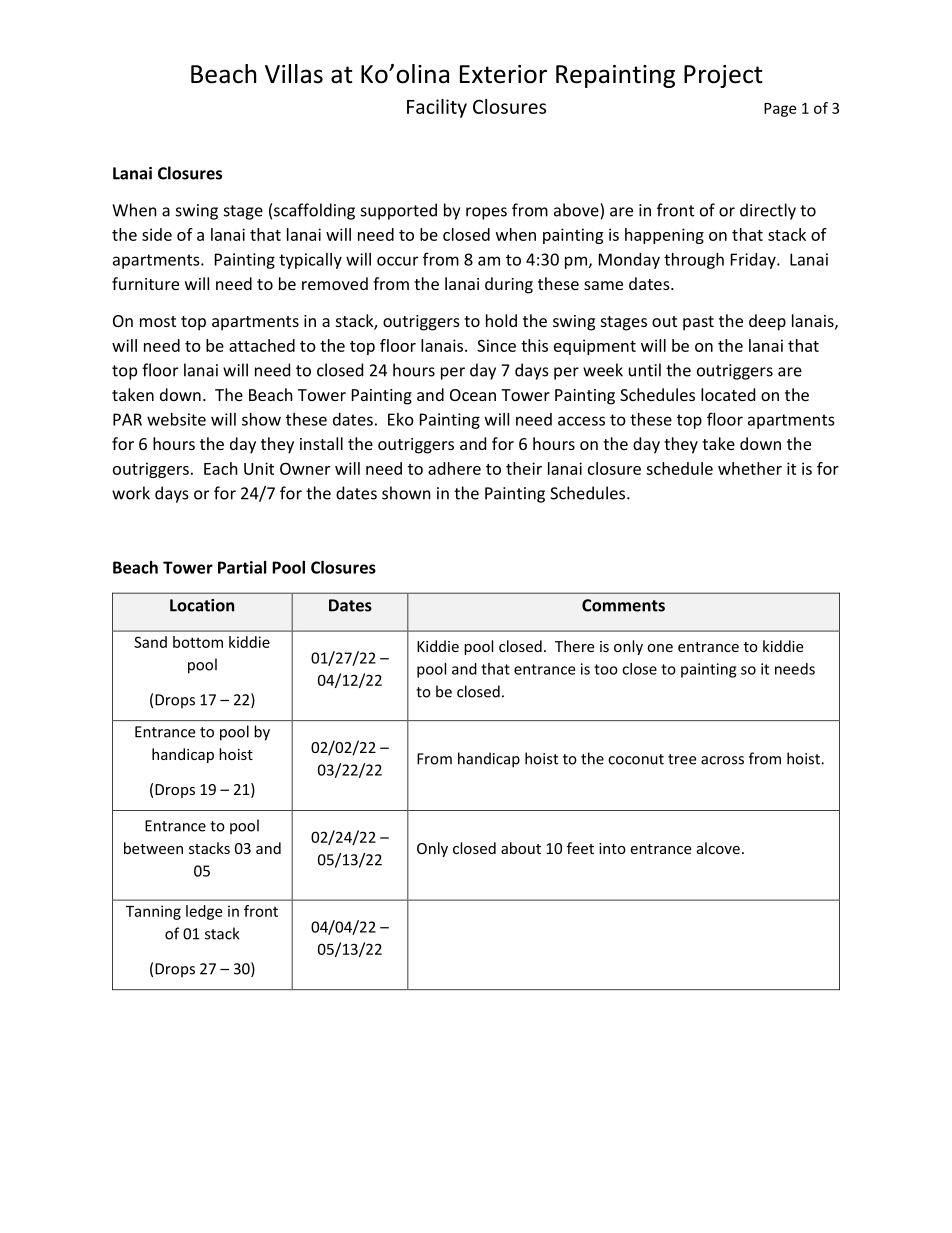 The image size is (952, 1233). Describe the element at coordinates (682, 759) in the screenshot. I see `tree` at that location.
